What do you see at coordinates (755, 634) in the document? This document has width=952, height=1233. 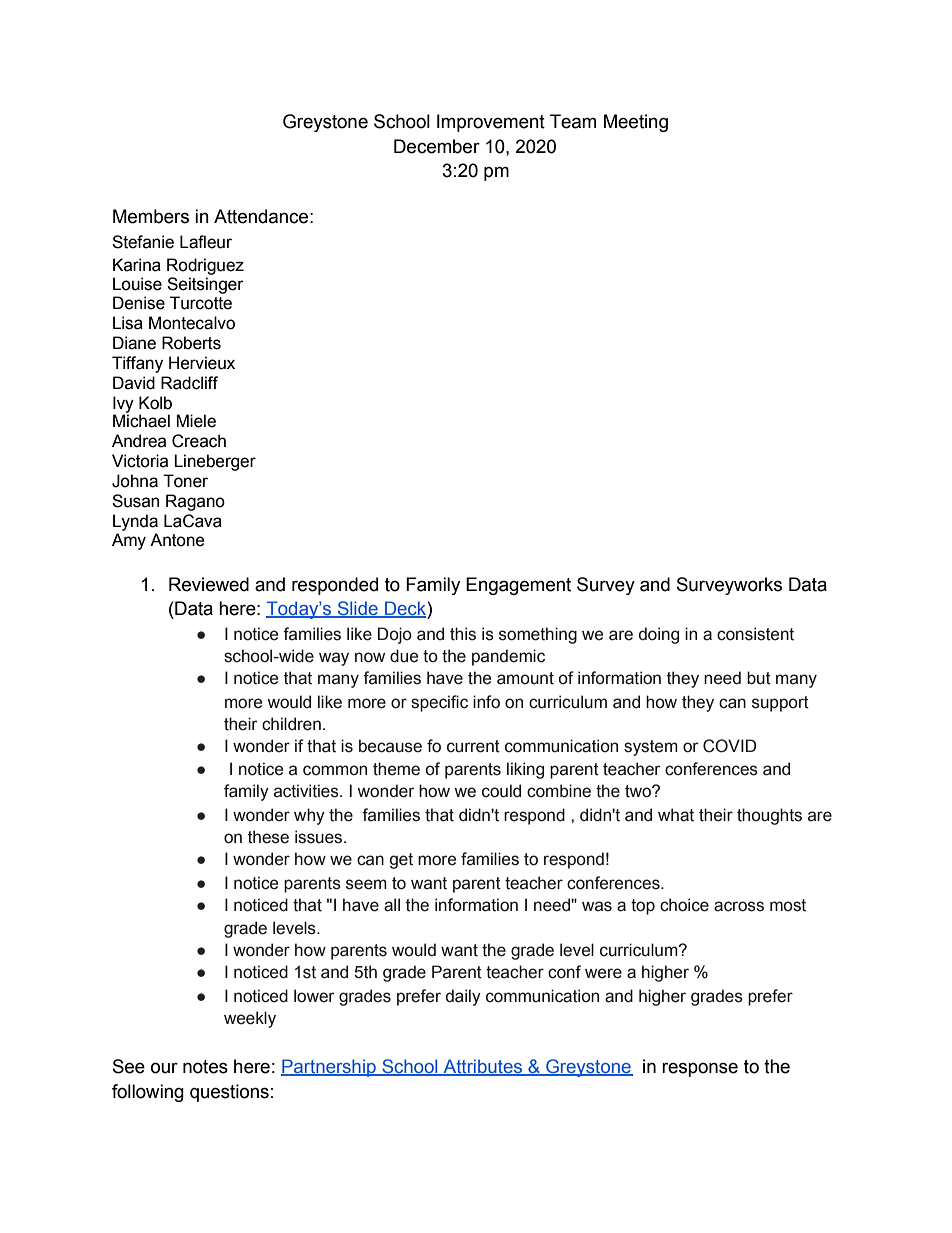 I see `consistent` at bounding box center [755, 634].
